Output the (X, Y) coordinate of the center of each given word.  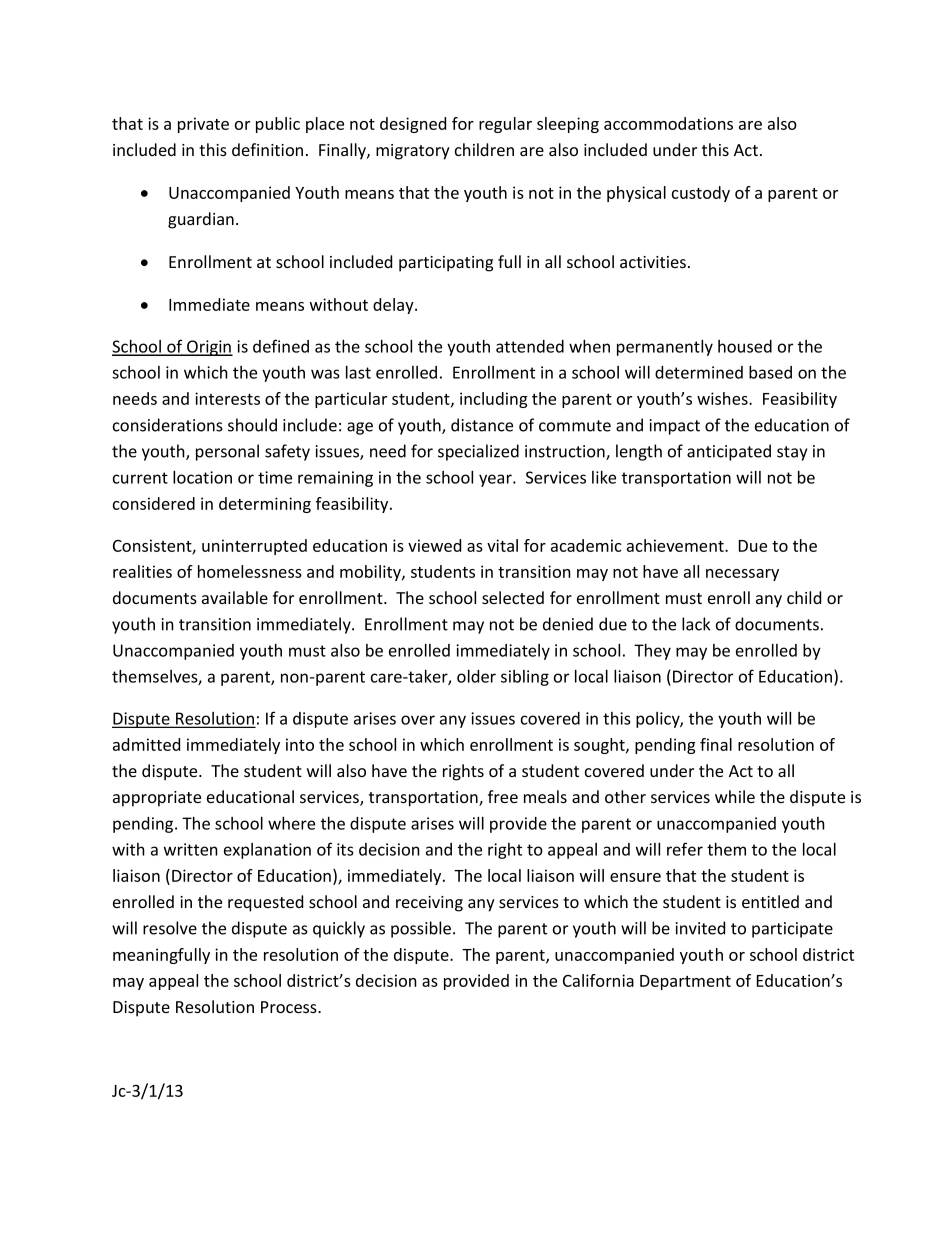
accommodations (668, 123)
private (203, 125)
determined (699, 372)
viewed (434, 545)
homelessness (250, 571)
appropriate (157, 799)
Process (290, 1007)
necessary (742, 575)
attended (530, 346)
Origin (209, 348)
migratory (413, 152)
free (503, 796)
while (735, 796)
